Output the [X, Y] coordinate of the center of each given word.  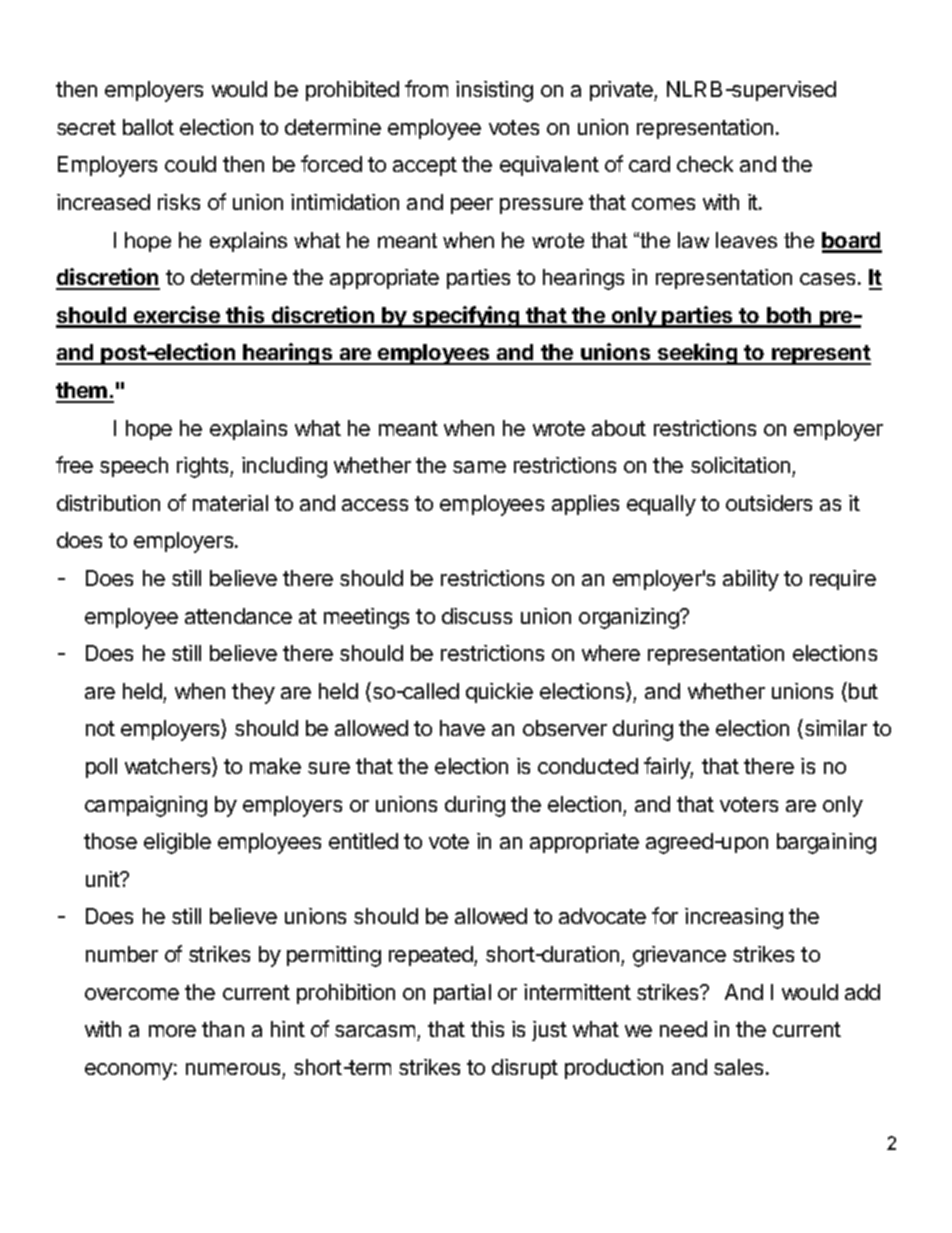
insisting [494, 91]
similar [834, 729]
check [705, 164]
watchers [169, 767]
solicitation [740, 465]
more [172, 1031]
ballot [148, 127]
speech [134, 467]
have [462, 728]
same [479, 467]
